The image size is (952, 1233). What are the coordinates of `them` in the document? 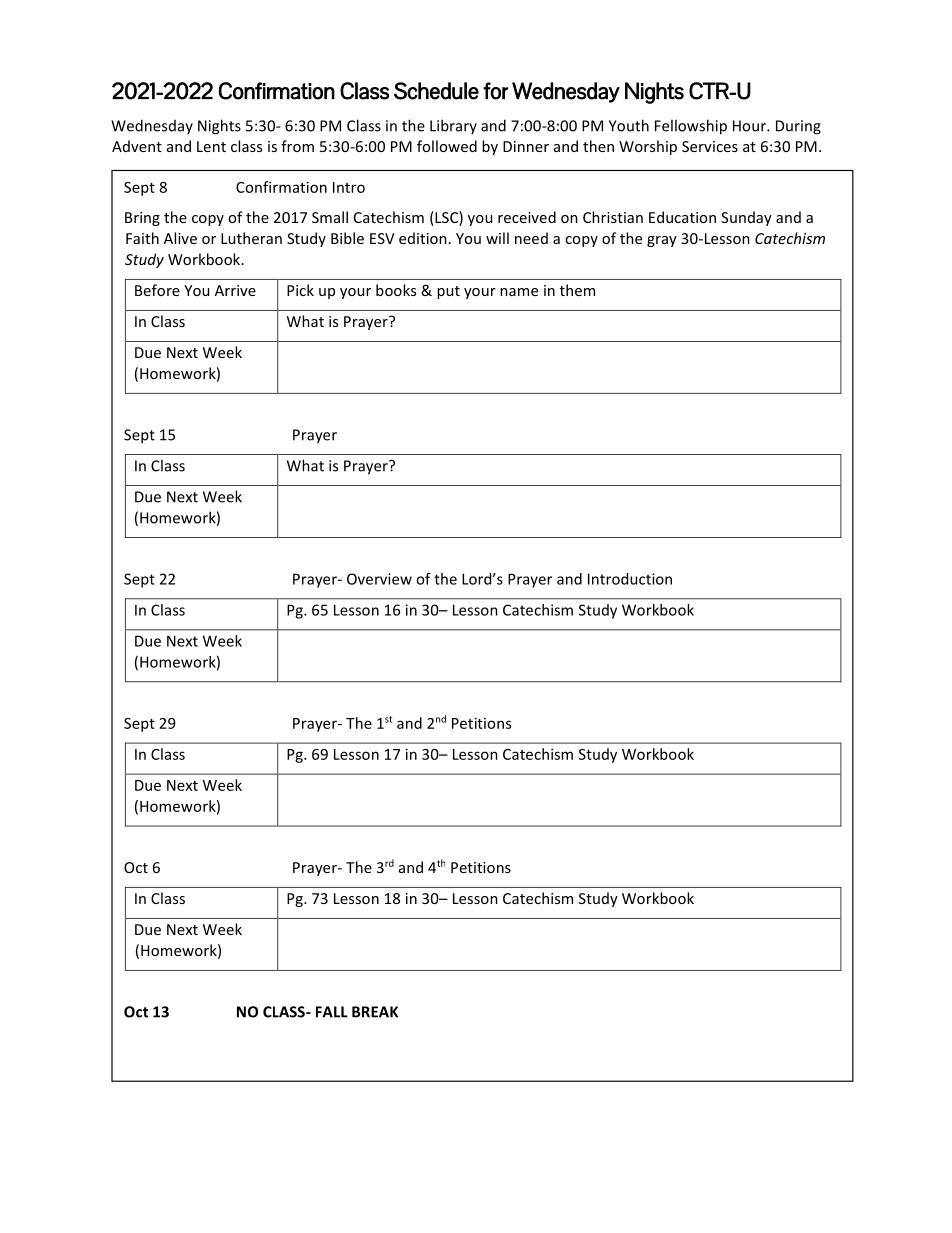 It's located at (577, 290).
